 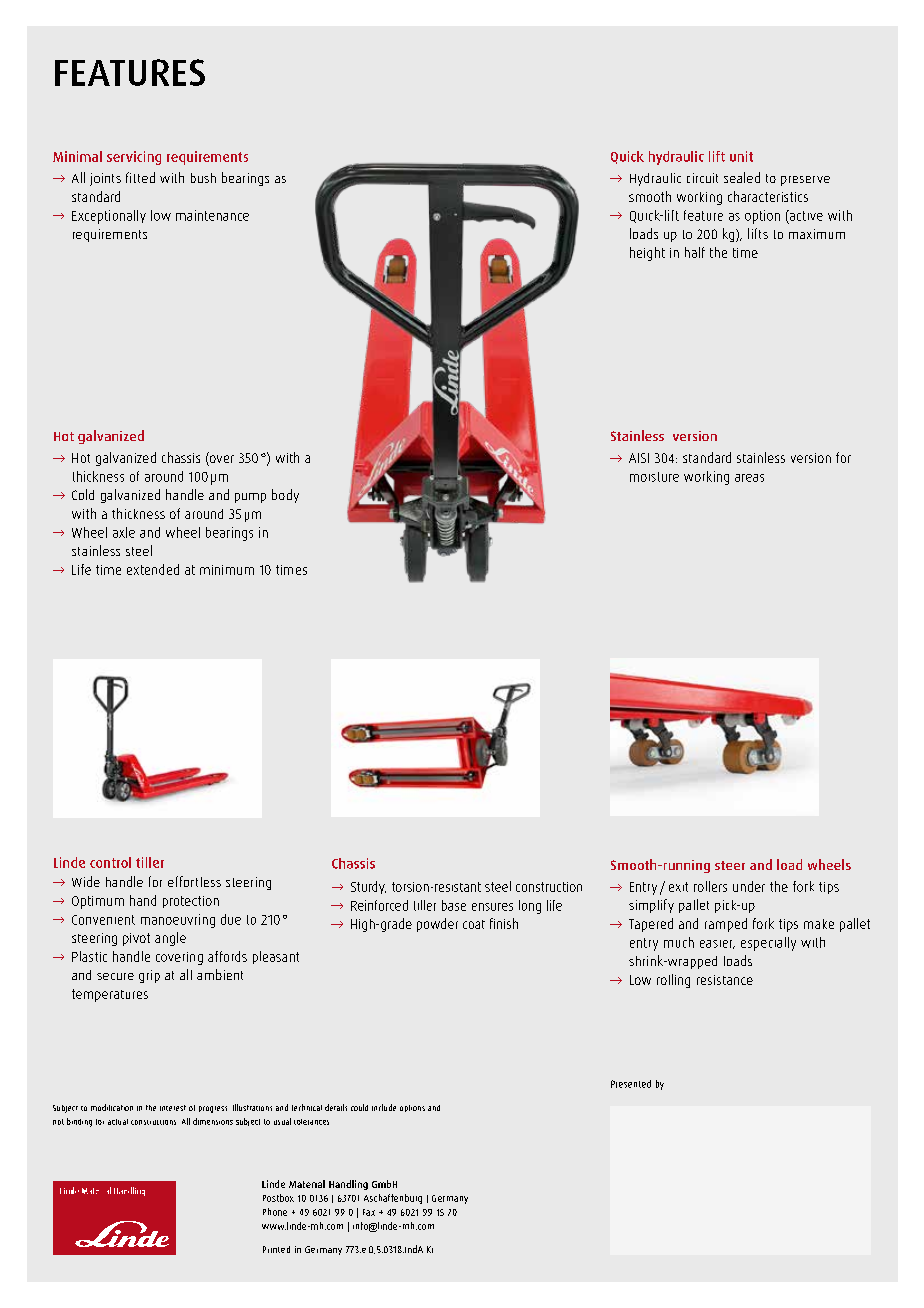 What do you see at coordinates (369, 1212) in the document?
I see `Fax` at bounding box center [369, 1212].
